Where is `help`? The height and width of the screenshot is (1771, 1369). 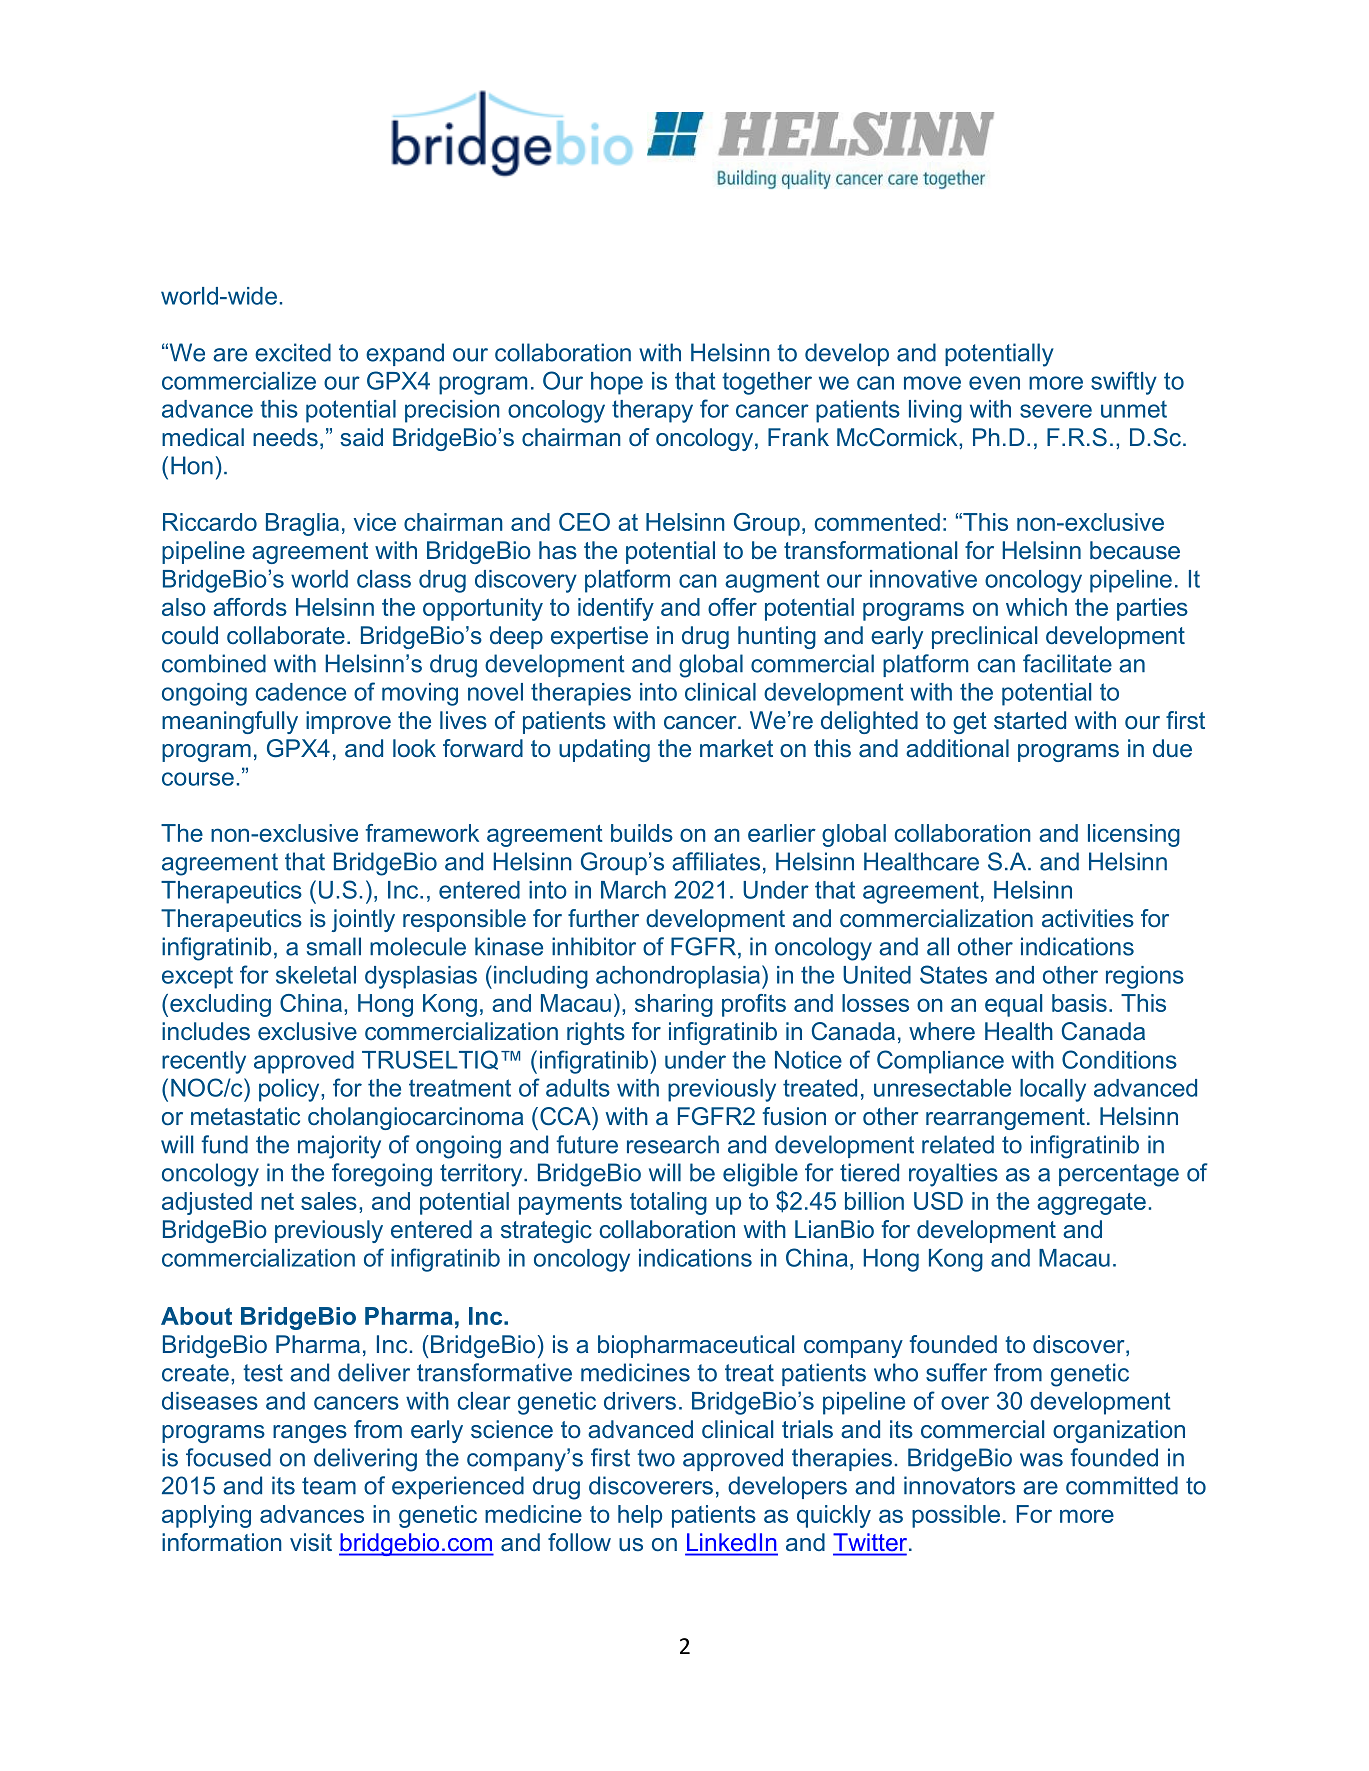
help is located at coordinates (640, 1516).
